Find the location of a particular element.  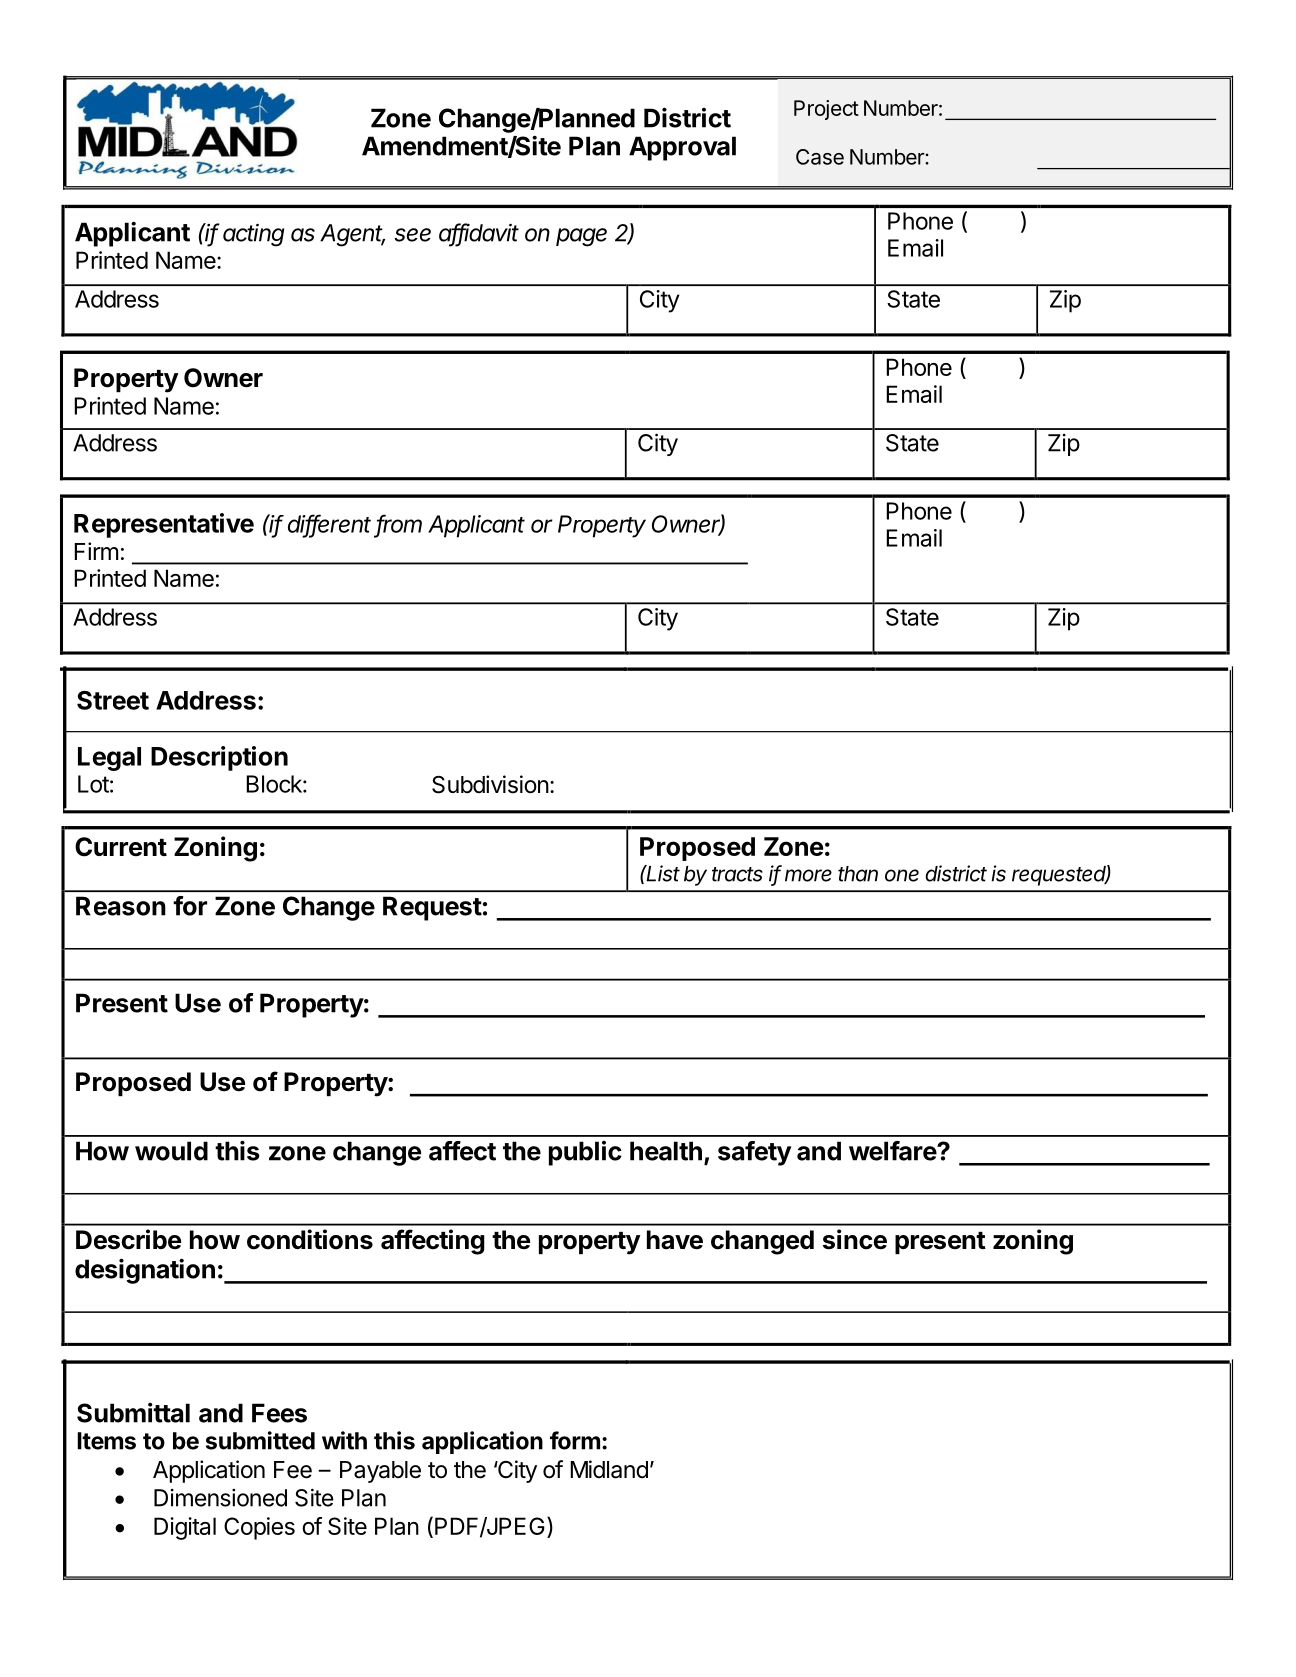

from is located at coordinates (399, 524).
